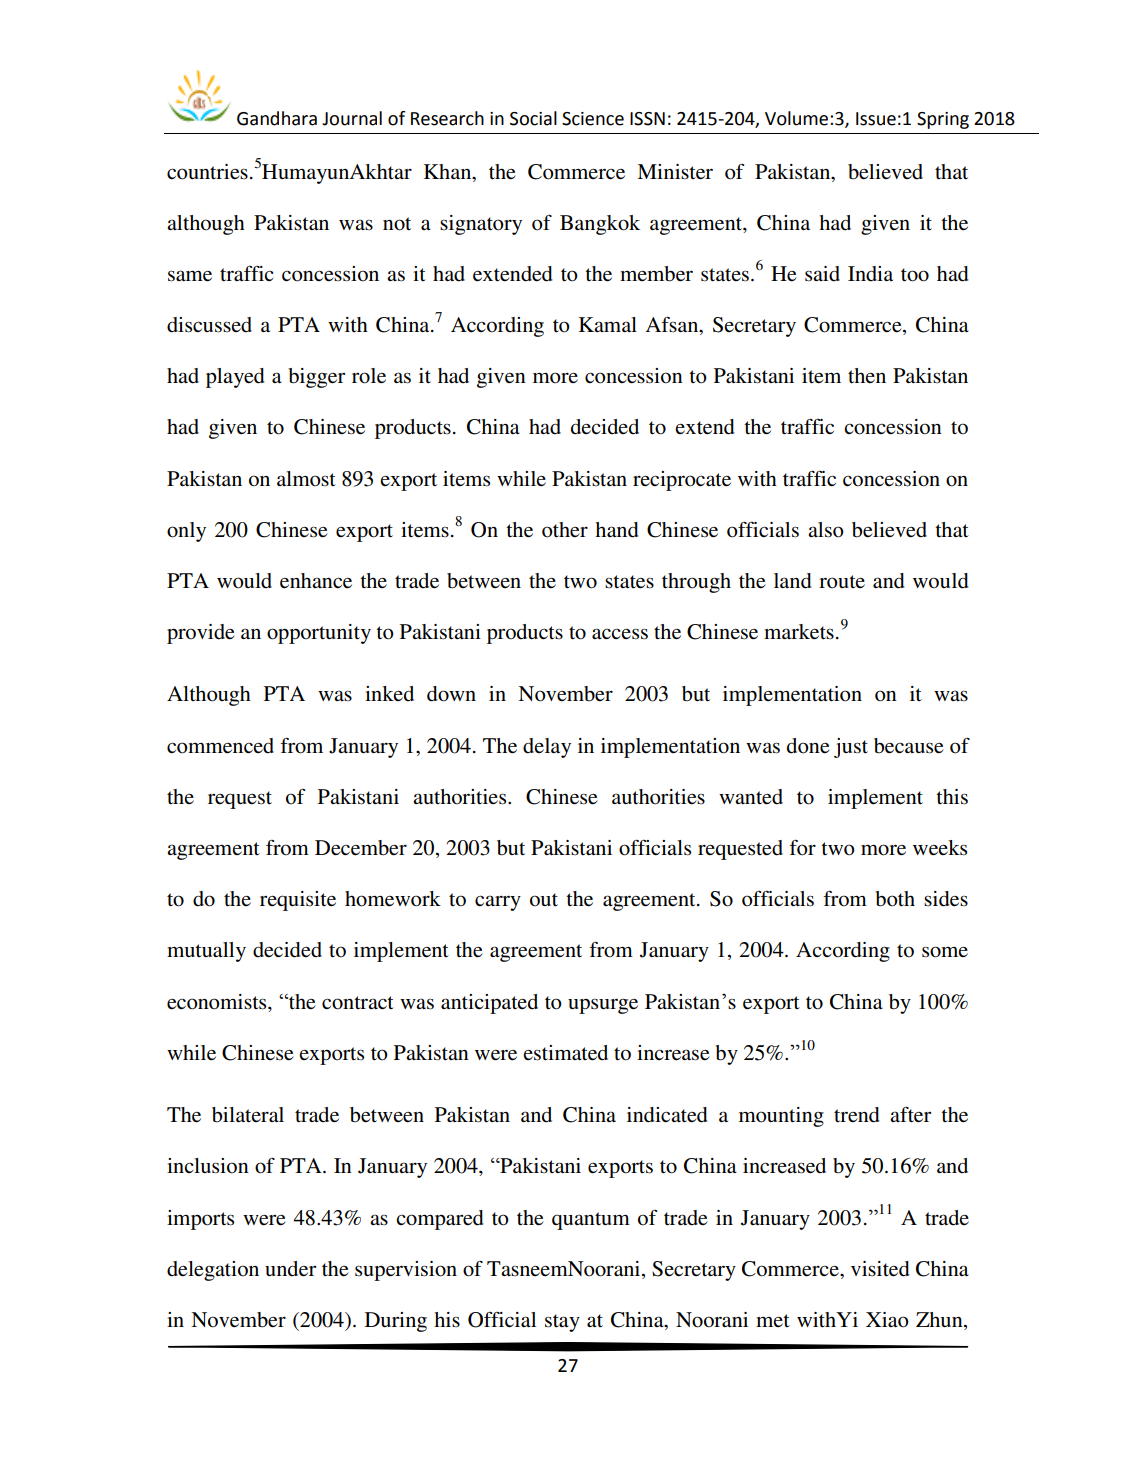 This image has height=1469, width=1136. I want to click on other, so click(565, 530).
